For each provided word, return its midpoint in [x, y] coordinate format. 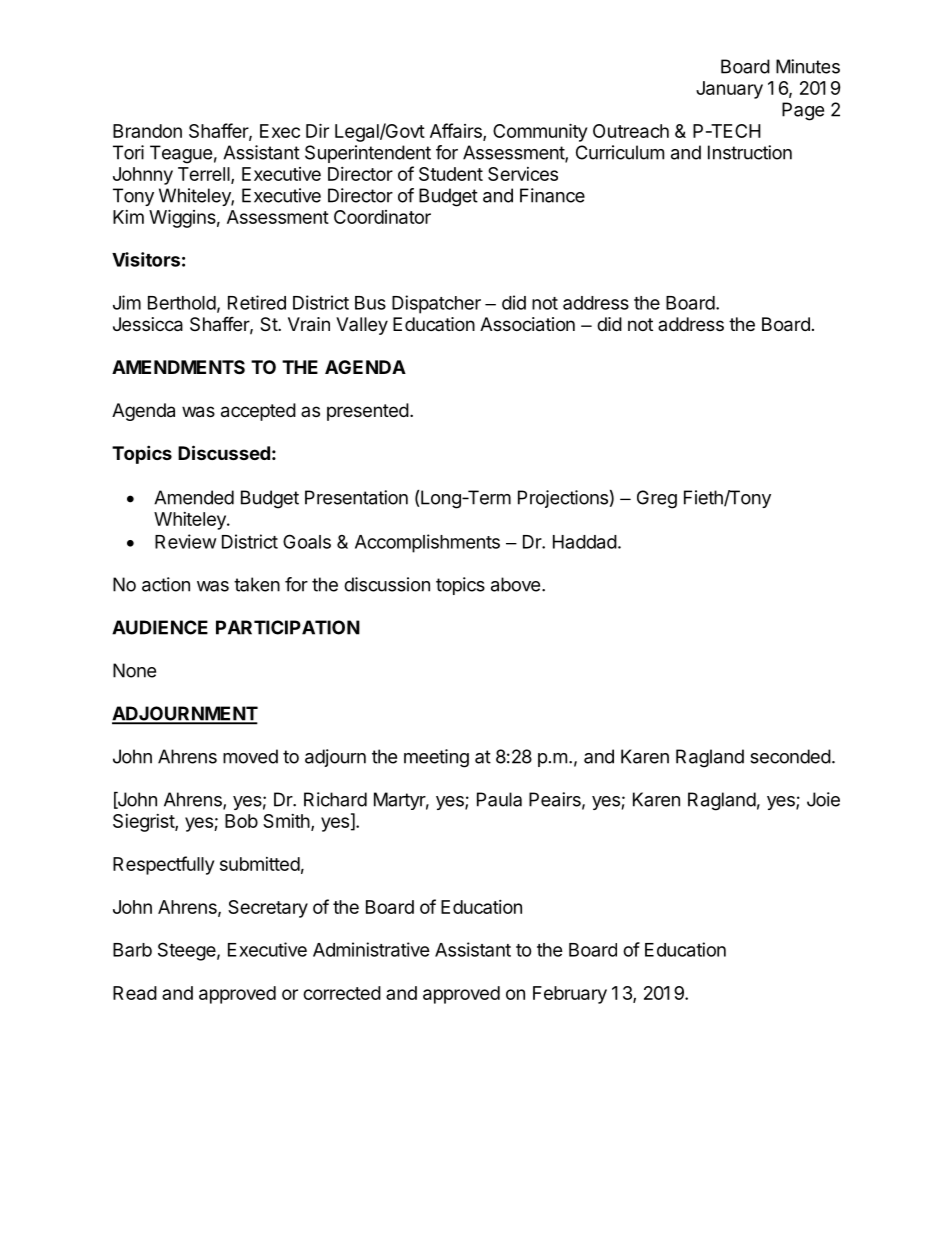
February [570, 995]
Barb [132, 950]
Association [527, 324]
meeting [436, 758]
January [729, 90]
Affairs [457, 131]
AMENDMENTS [178, 367]
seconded [790, 756]
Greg [657, 499]
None [134, 670]
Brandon [147, 131]
